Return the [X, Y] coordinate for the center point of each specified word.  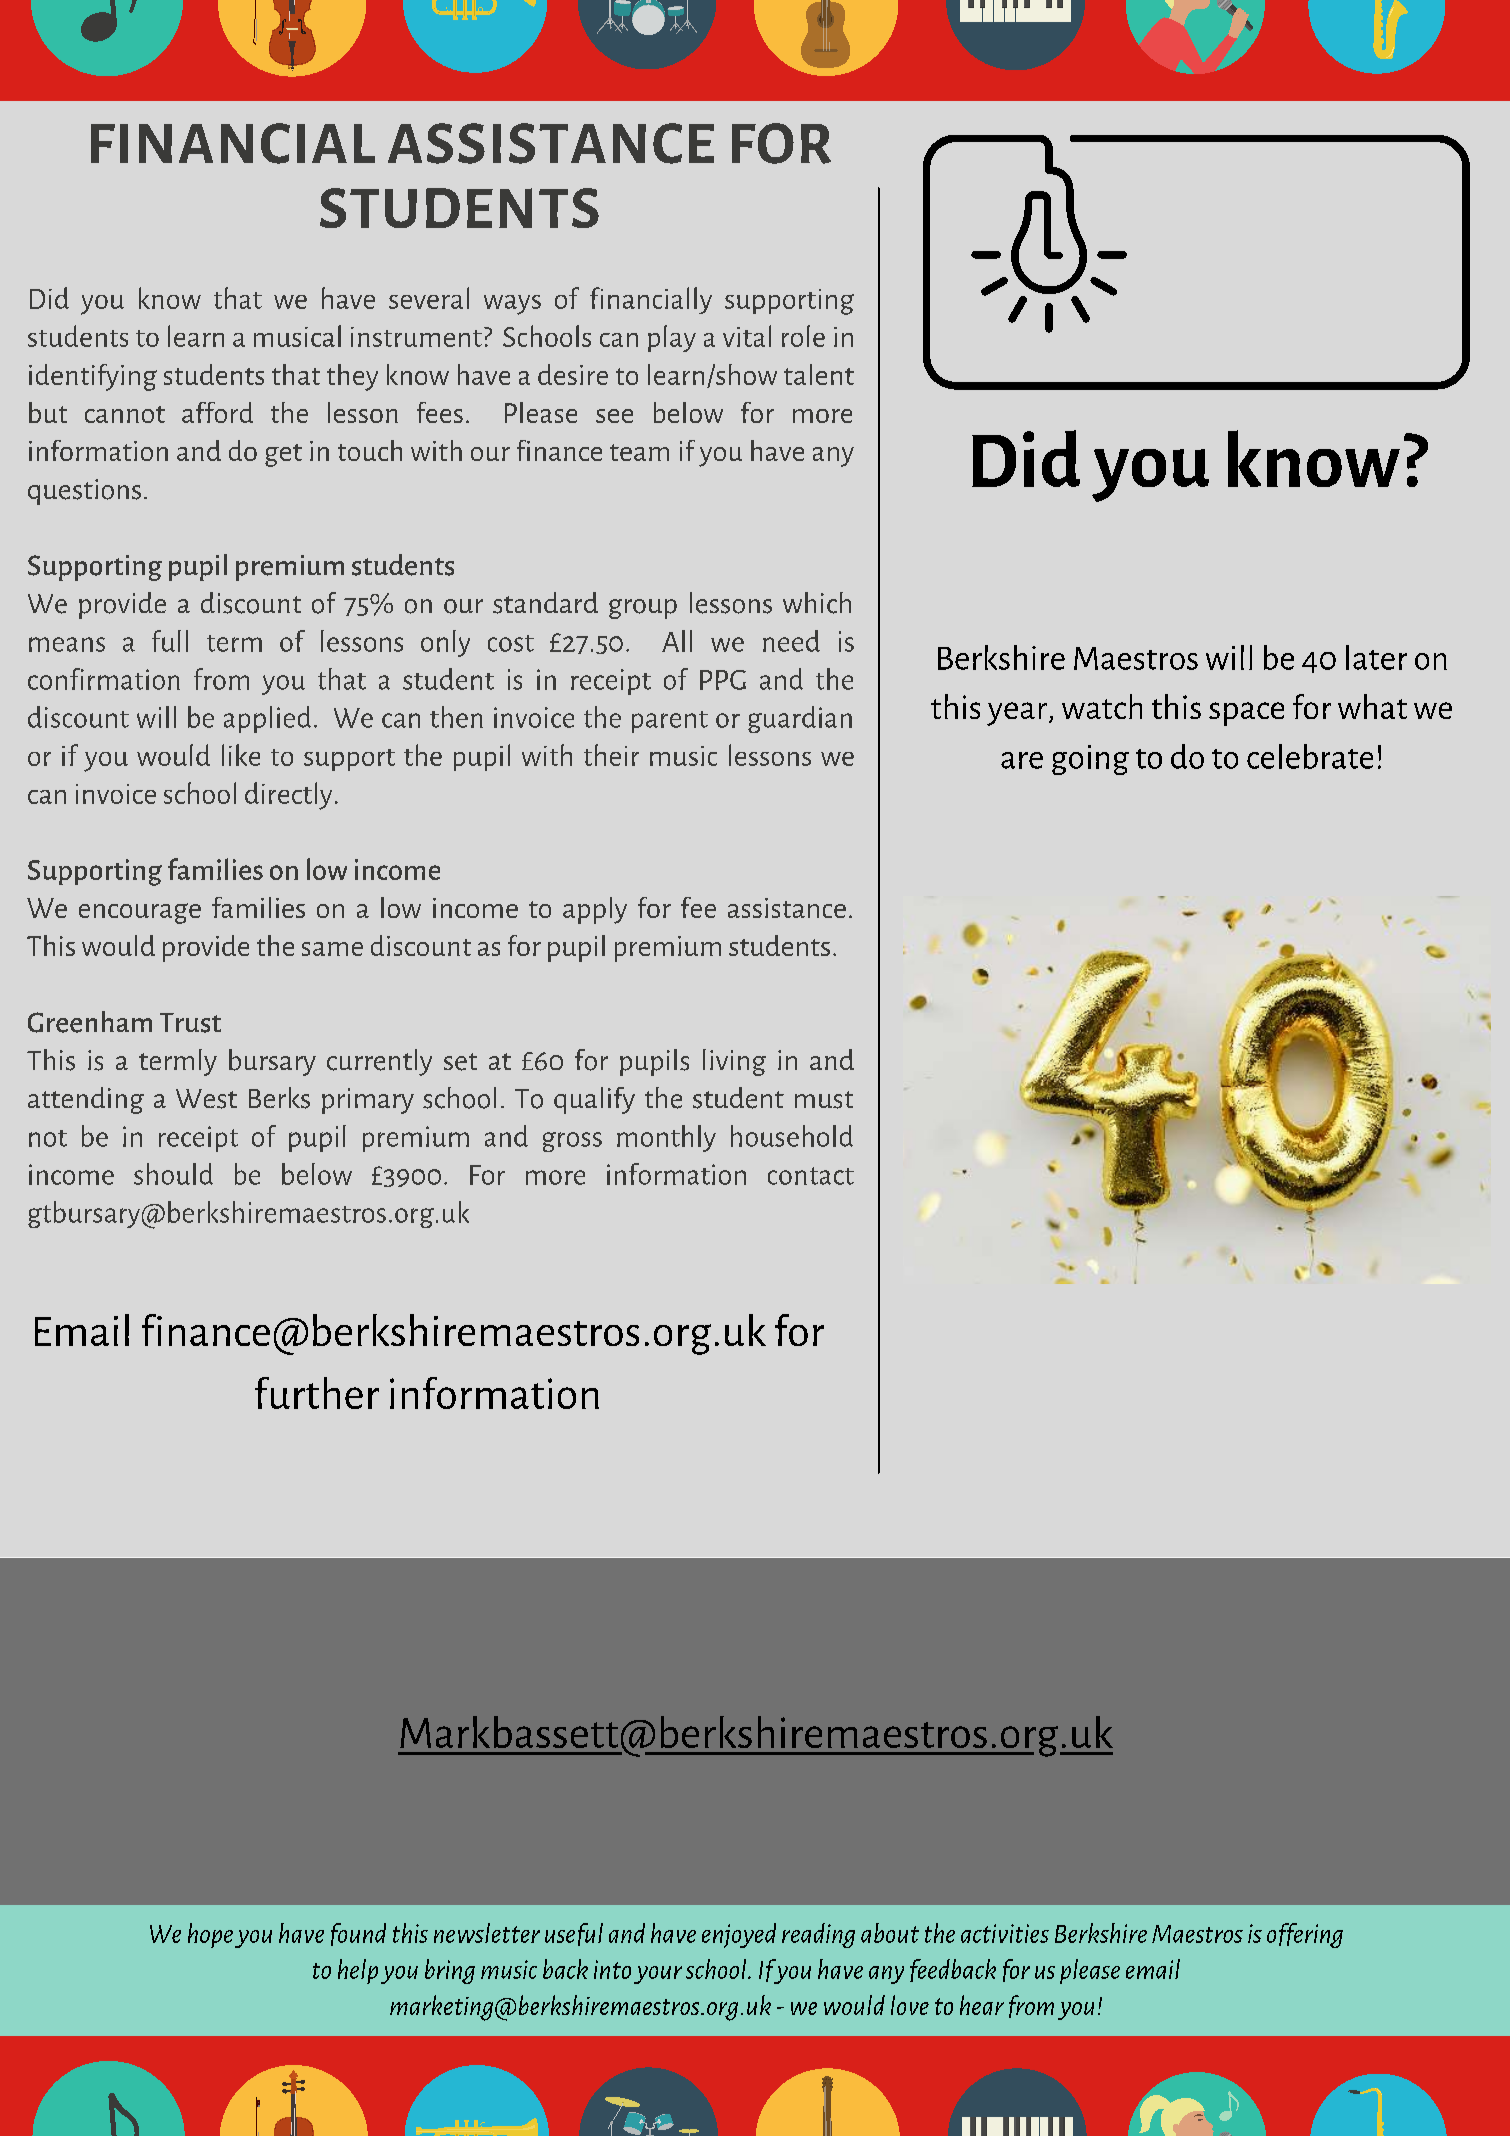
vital [747, 336]
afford [217, 412]
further [317, 1393]
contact [811, 1176]
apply [595, 910]
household [792, 1136]
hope [210, 1935]
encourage [140, 913]
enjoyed [739, 1935]
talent [819, 374]
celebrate [1310, 756]
